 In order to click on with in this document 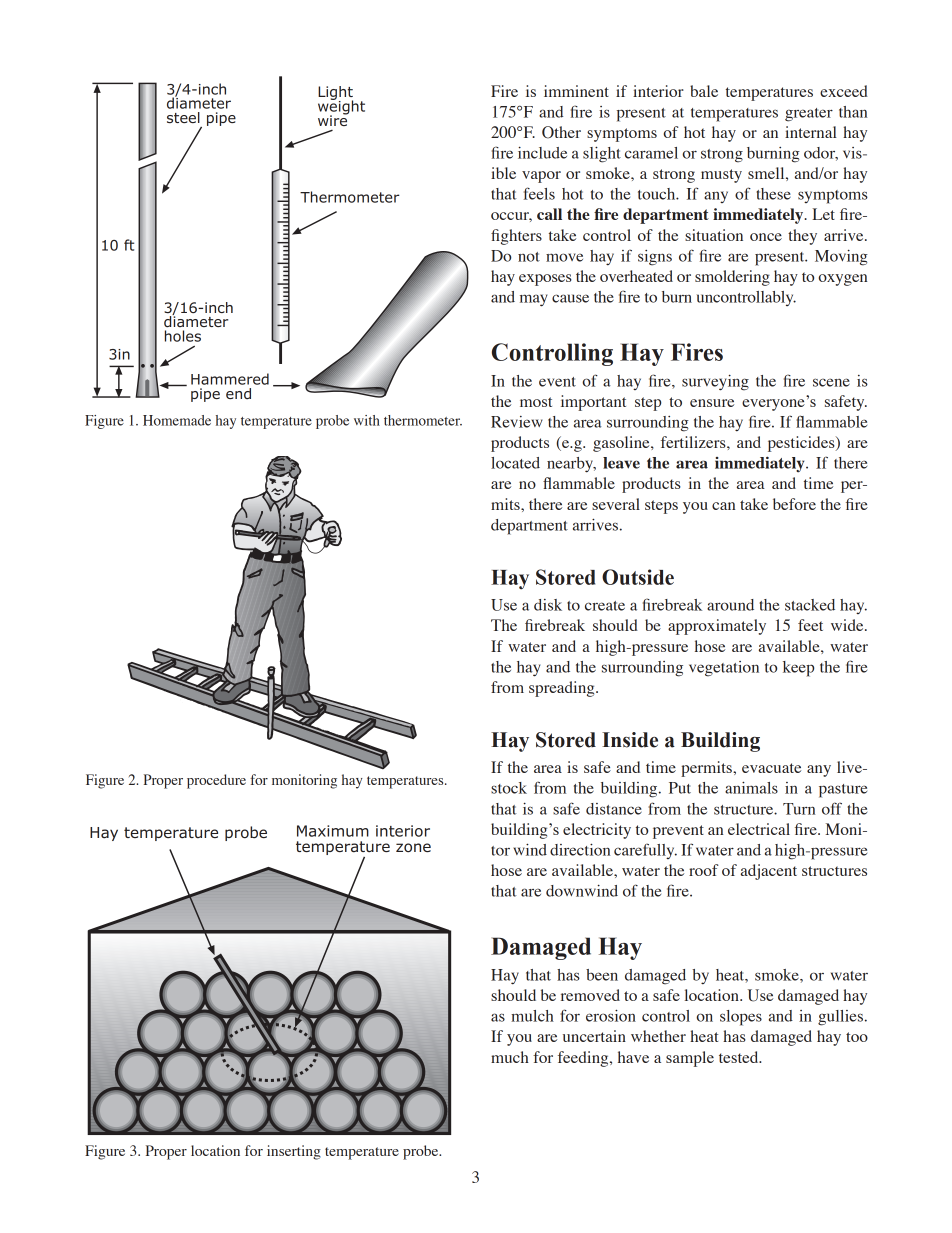, I will do `click(367, 420)`.
